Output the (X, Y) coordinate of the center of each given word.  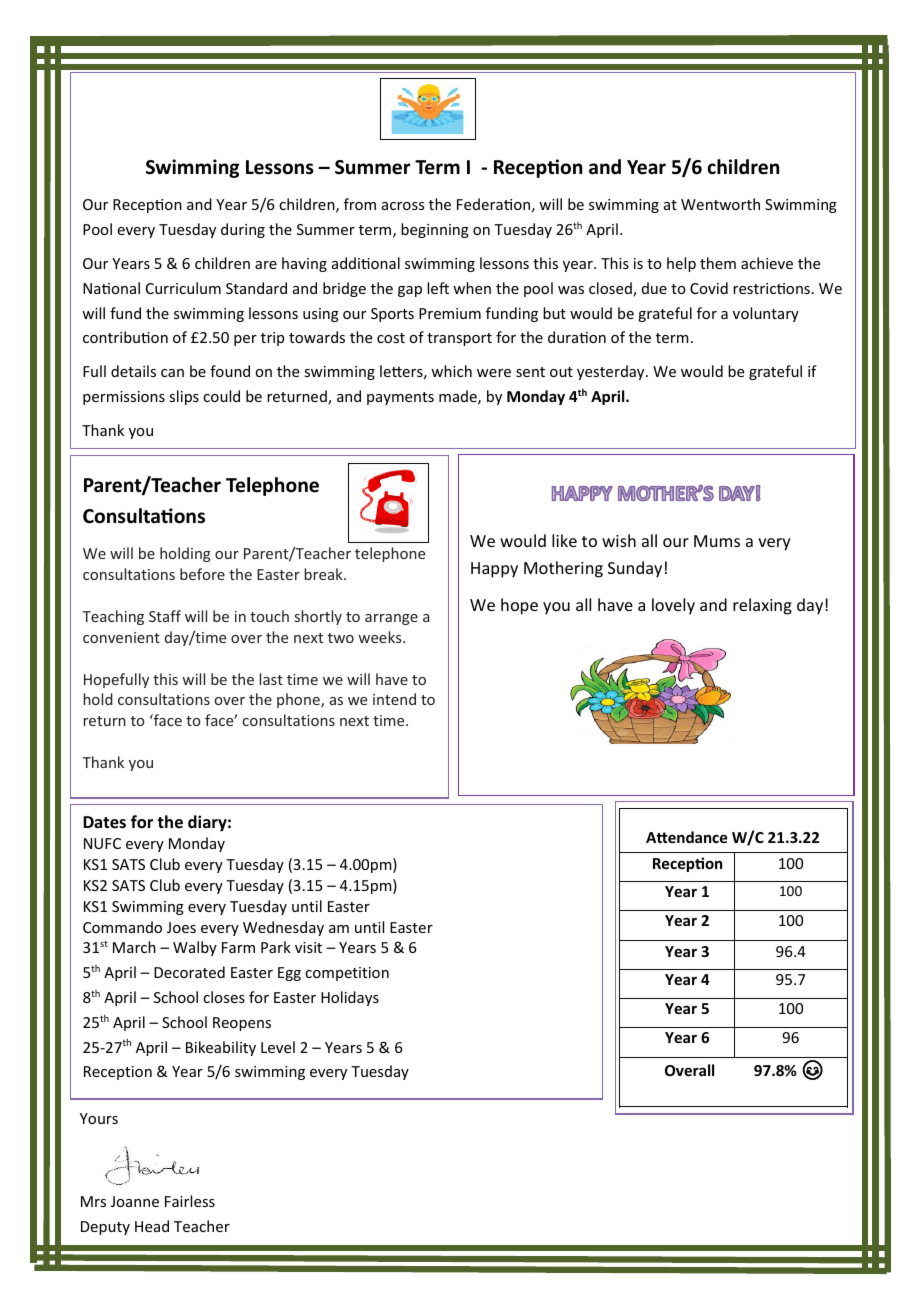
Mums (717, 541)
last (271, 679)
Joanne (135, 1201)
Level (278, 1047)
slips (184, 397)
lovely (673, 606)
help (681, 264)
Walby (195, 948)
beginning (435, 230)
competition (347, 974)
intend (394, 699)
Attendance (686, 837)
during (243, 230)
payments (400, 398)
